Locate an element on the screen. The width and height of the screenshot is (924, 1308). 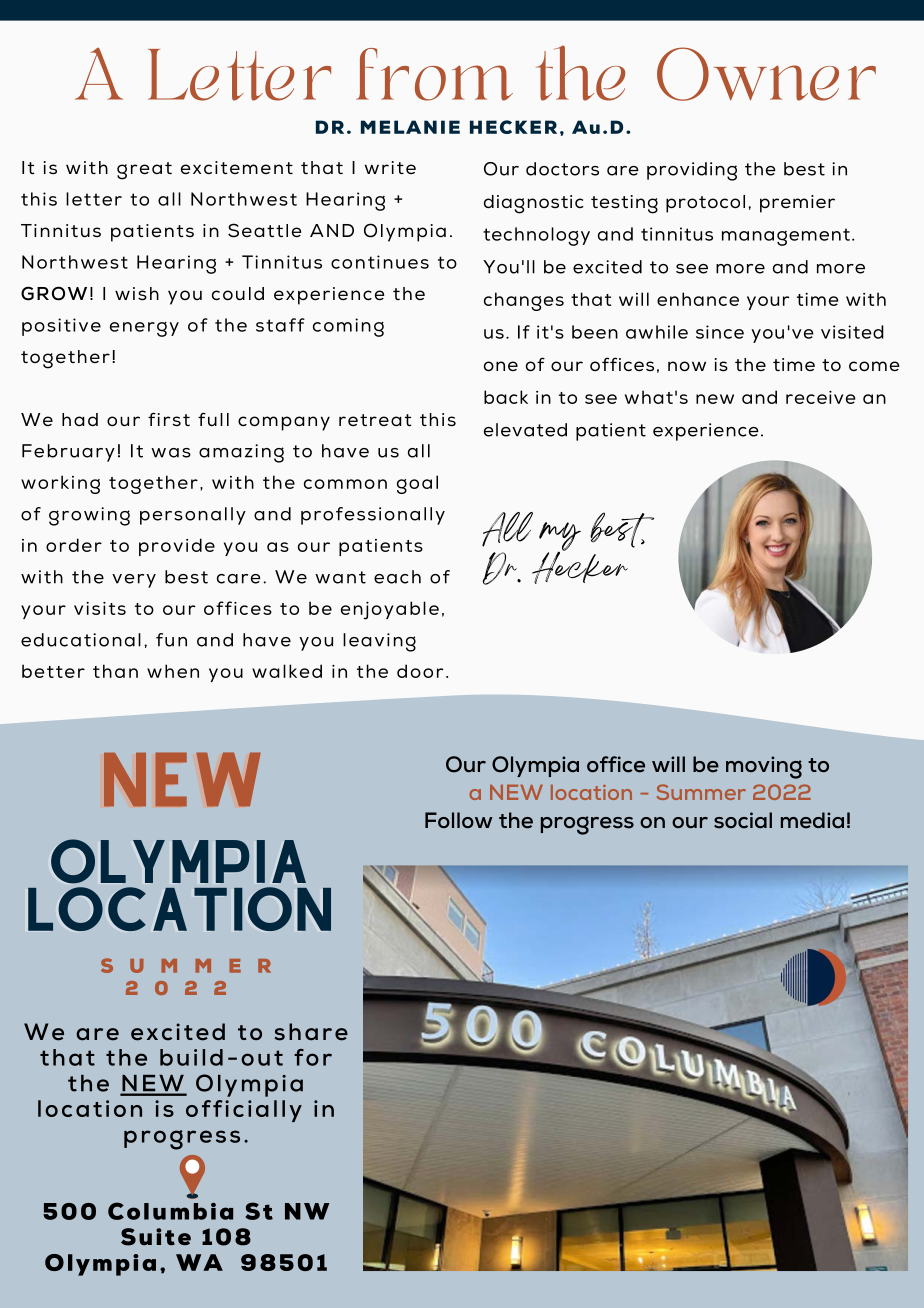
was is located at coordinates (171, 453).
